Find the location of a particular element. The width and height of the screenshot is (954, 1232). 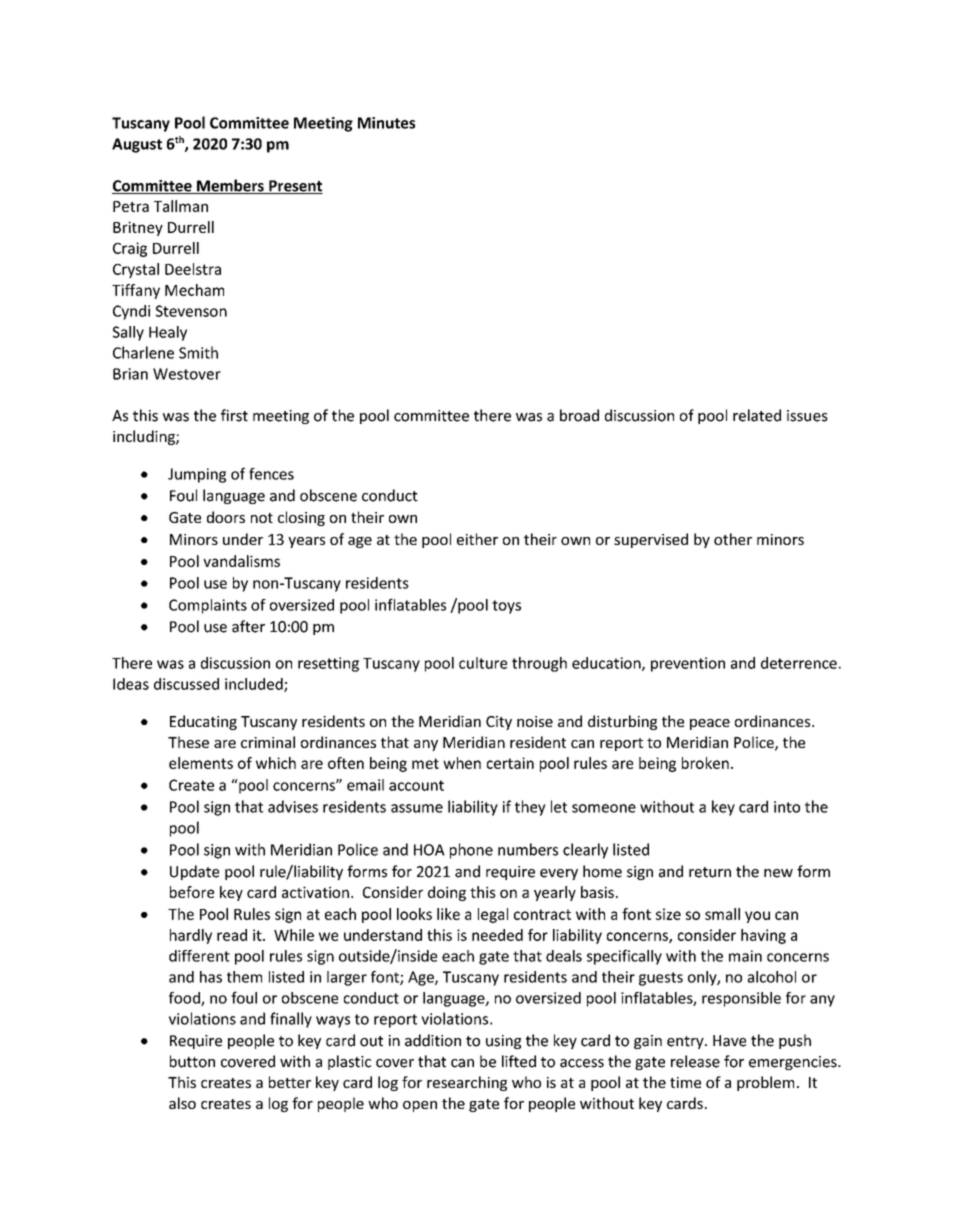

also is located at coordinates (182, 1103).
